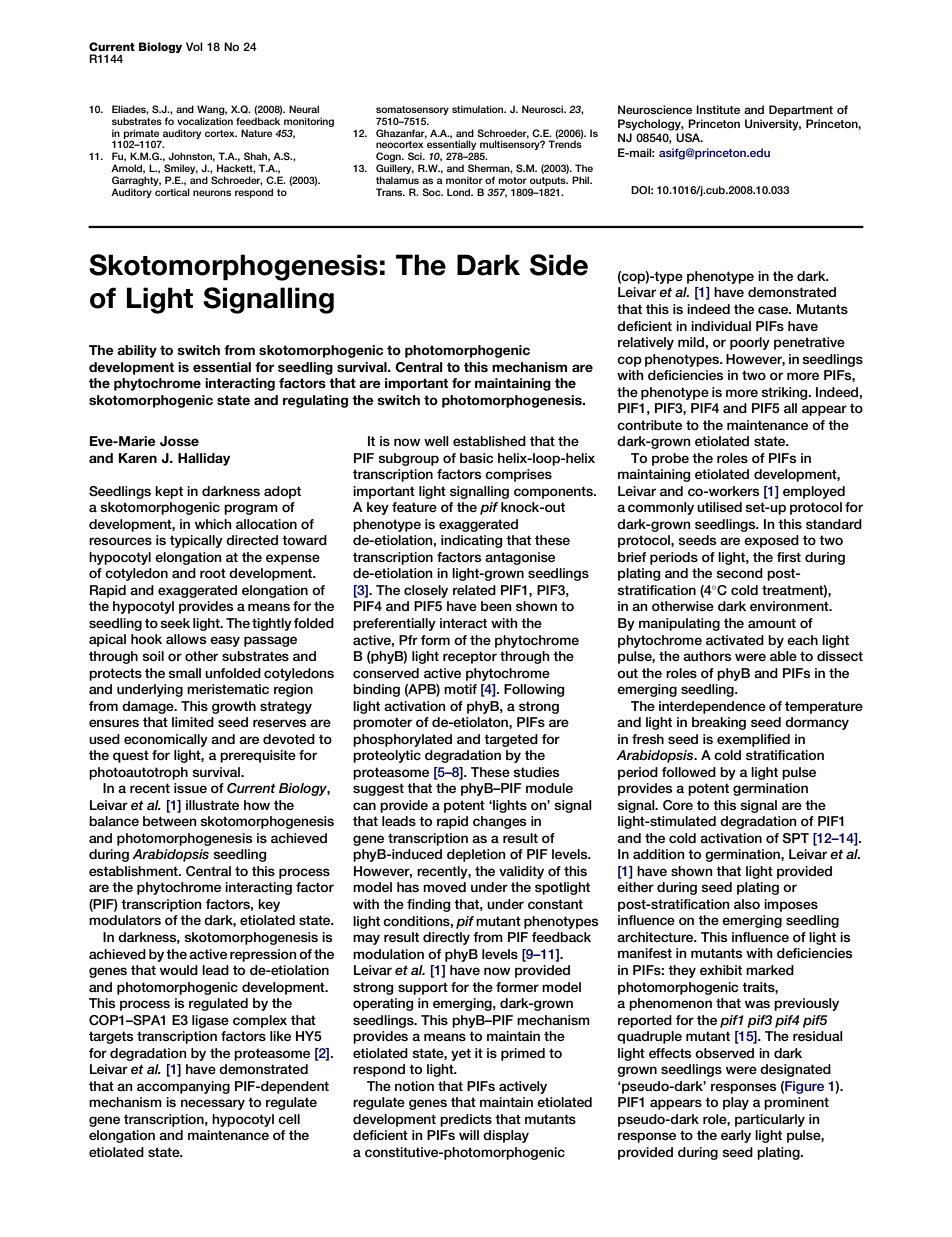  Describe the element at coordinates (489, 441) in the screenshot. I see `established` at that location.
